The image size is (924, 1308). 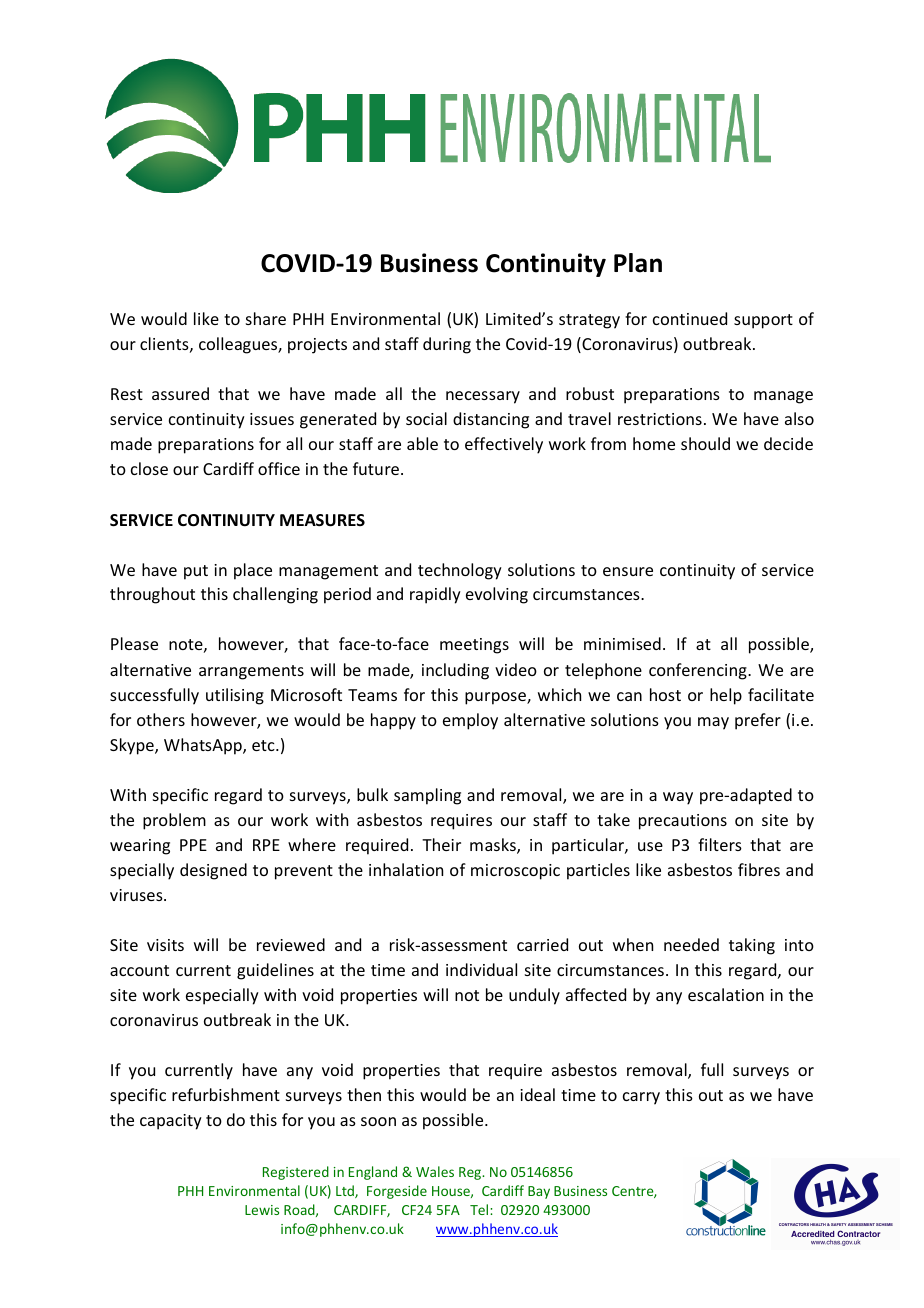 What do you see at coordinates (262, 1210) in the screenshot?
I see `Lewis` at bounding box center [262, 1210].
